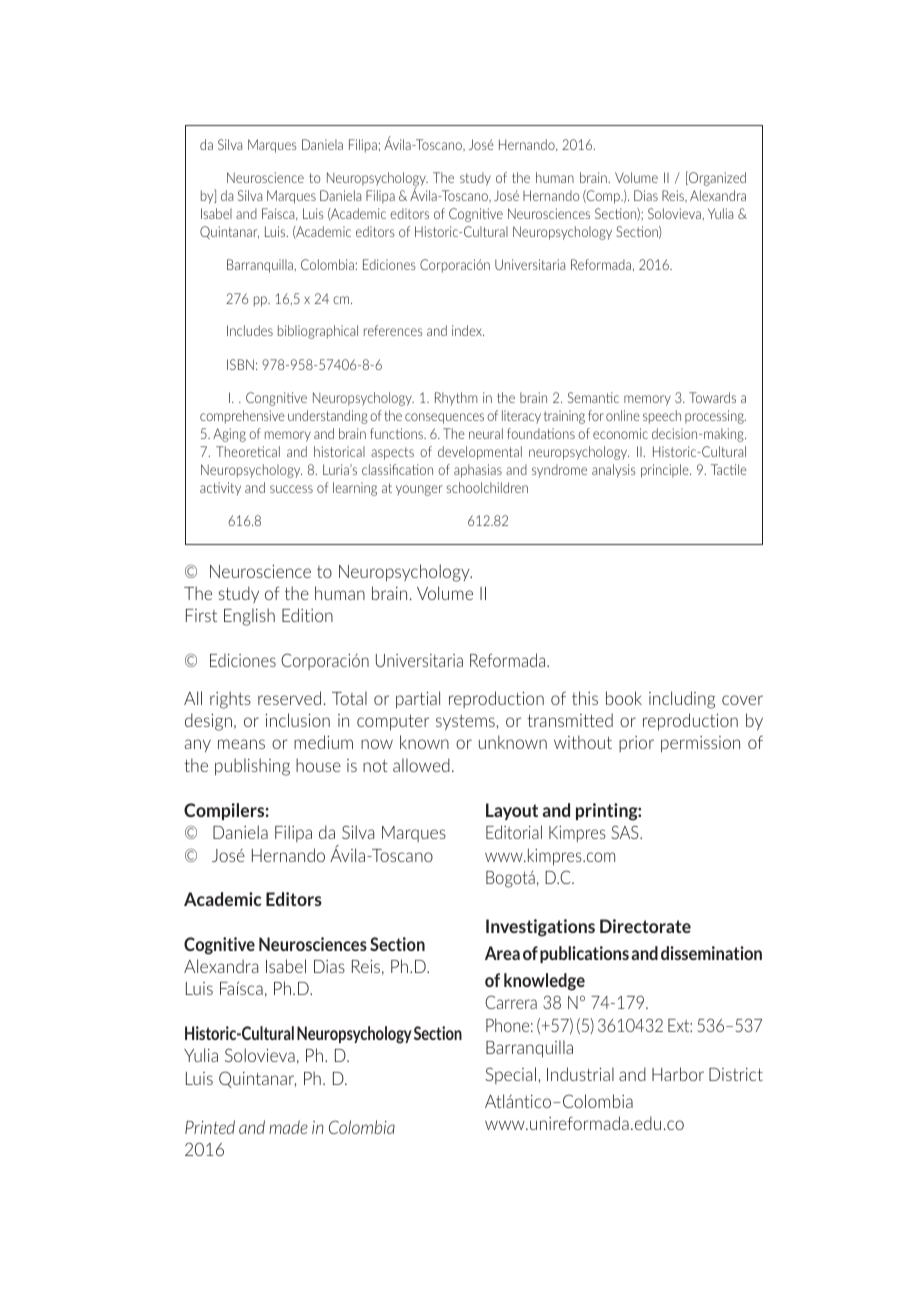  I want to click on systems, so click(465, 722).
